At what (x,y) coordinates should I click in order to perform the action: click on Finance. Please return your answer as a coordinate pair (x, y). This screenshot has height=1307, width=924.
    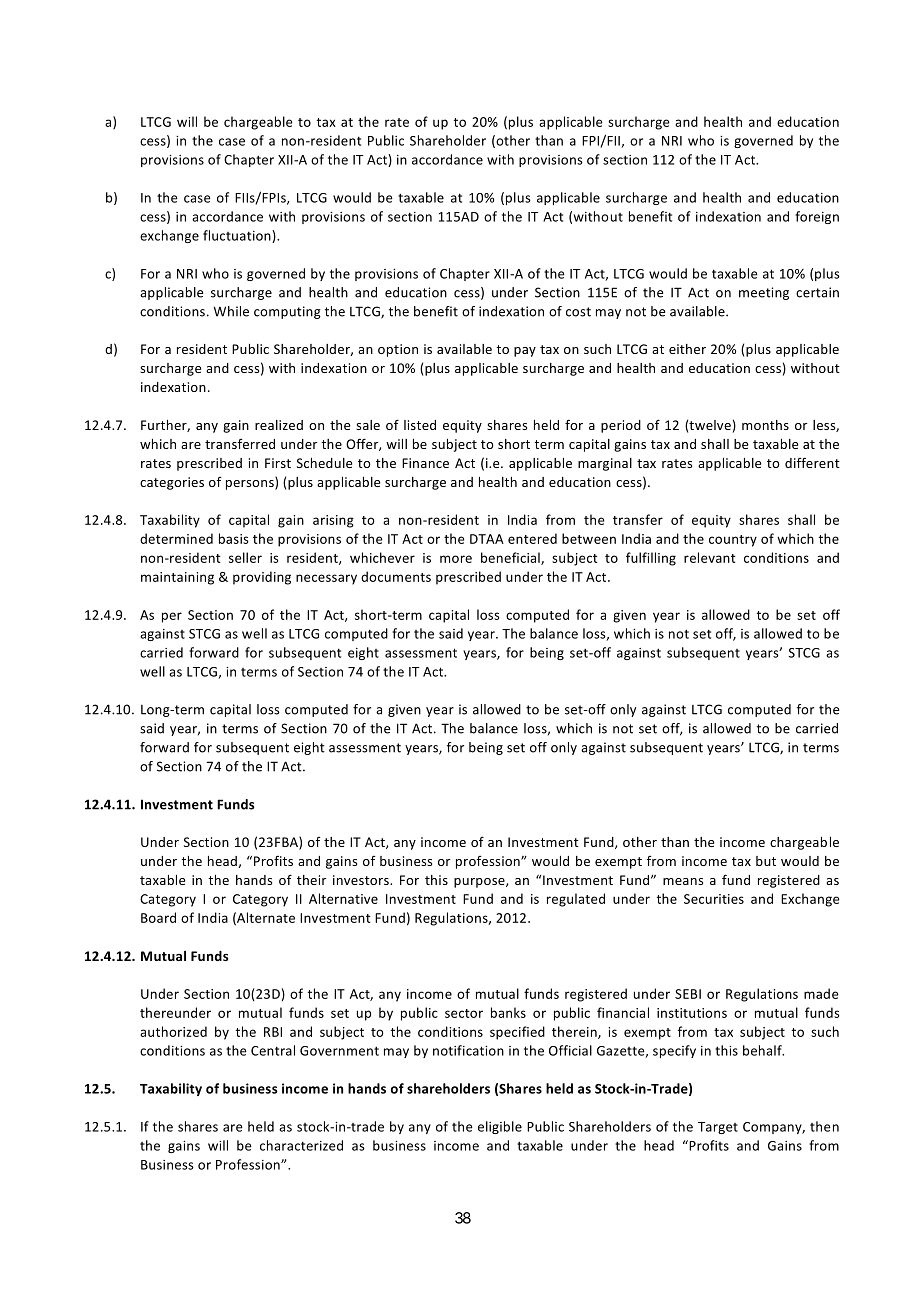
    Looking at the image, I should click on (425, 463).
